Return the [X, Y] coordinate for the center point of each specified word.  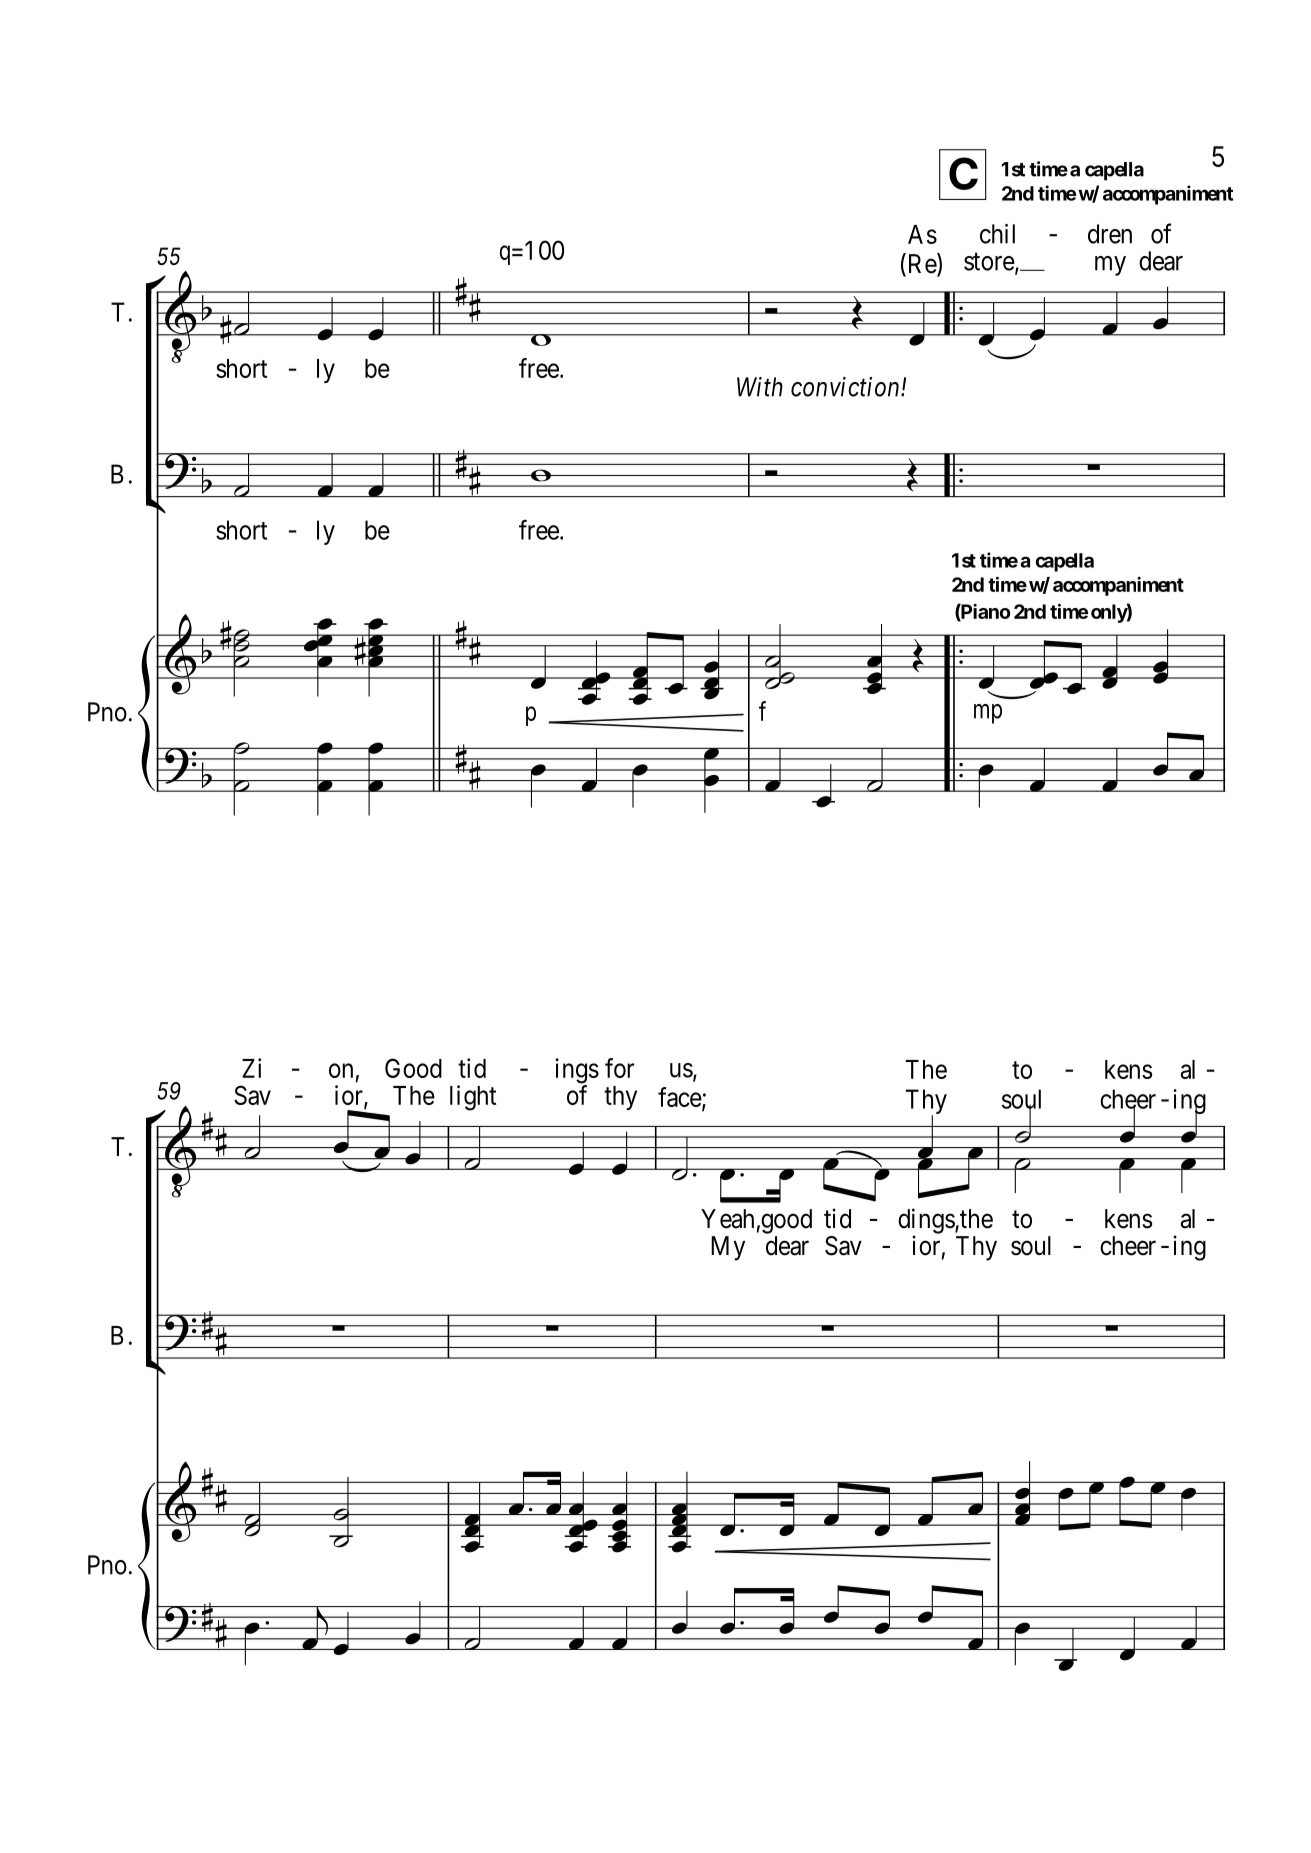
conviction [846, 387]
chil [997, 234]
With [760, 387]
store [990, 263]
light [473, 1098]
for [619, 1068]
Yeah [727, 1219]
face [680, 1097]
